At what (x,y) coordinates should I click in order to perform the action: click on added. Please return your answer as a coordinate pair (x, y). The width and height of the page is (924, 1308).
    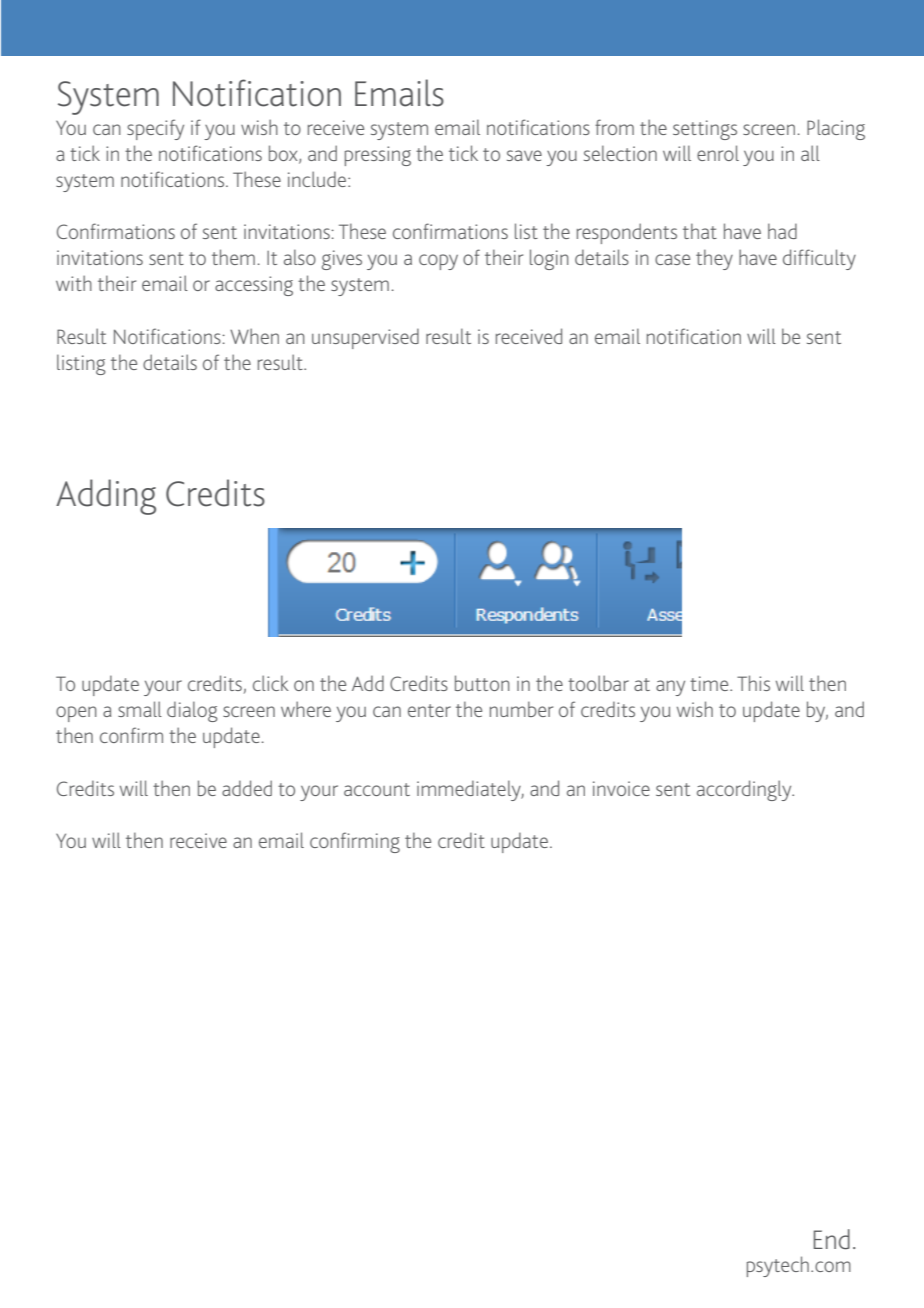
    Looking at the image, I should click on (247, 788).
